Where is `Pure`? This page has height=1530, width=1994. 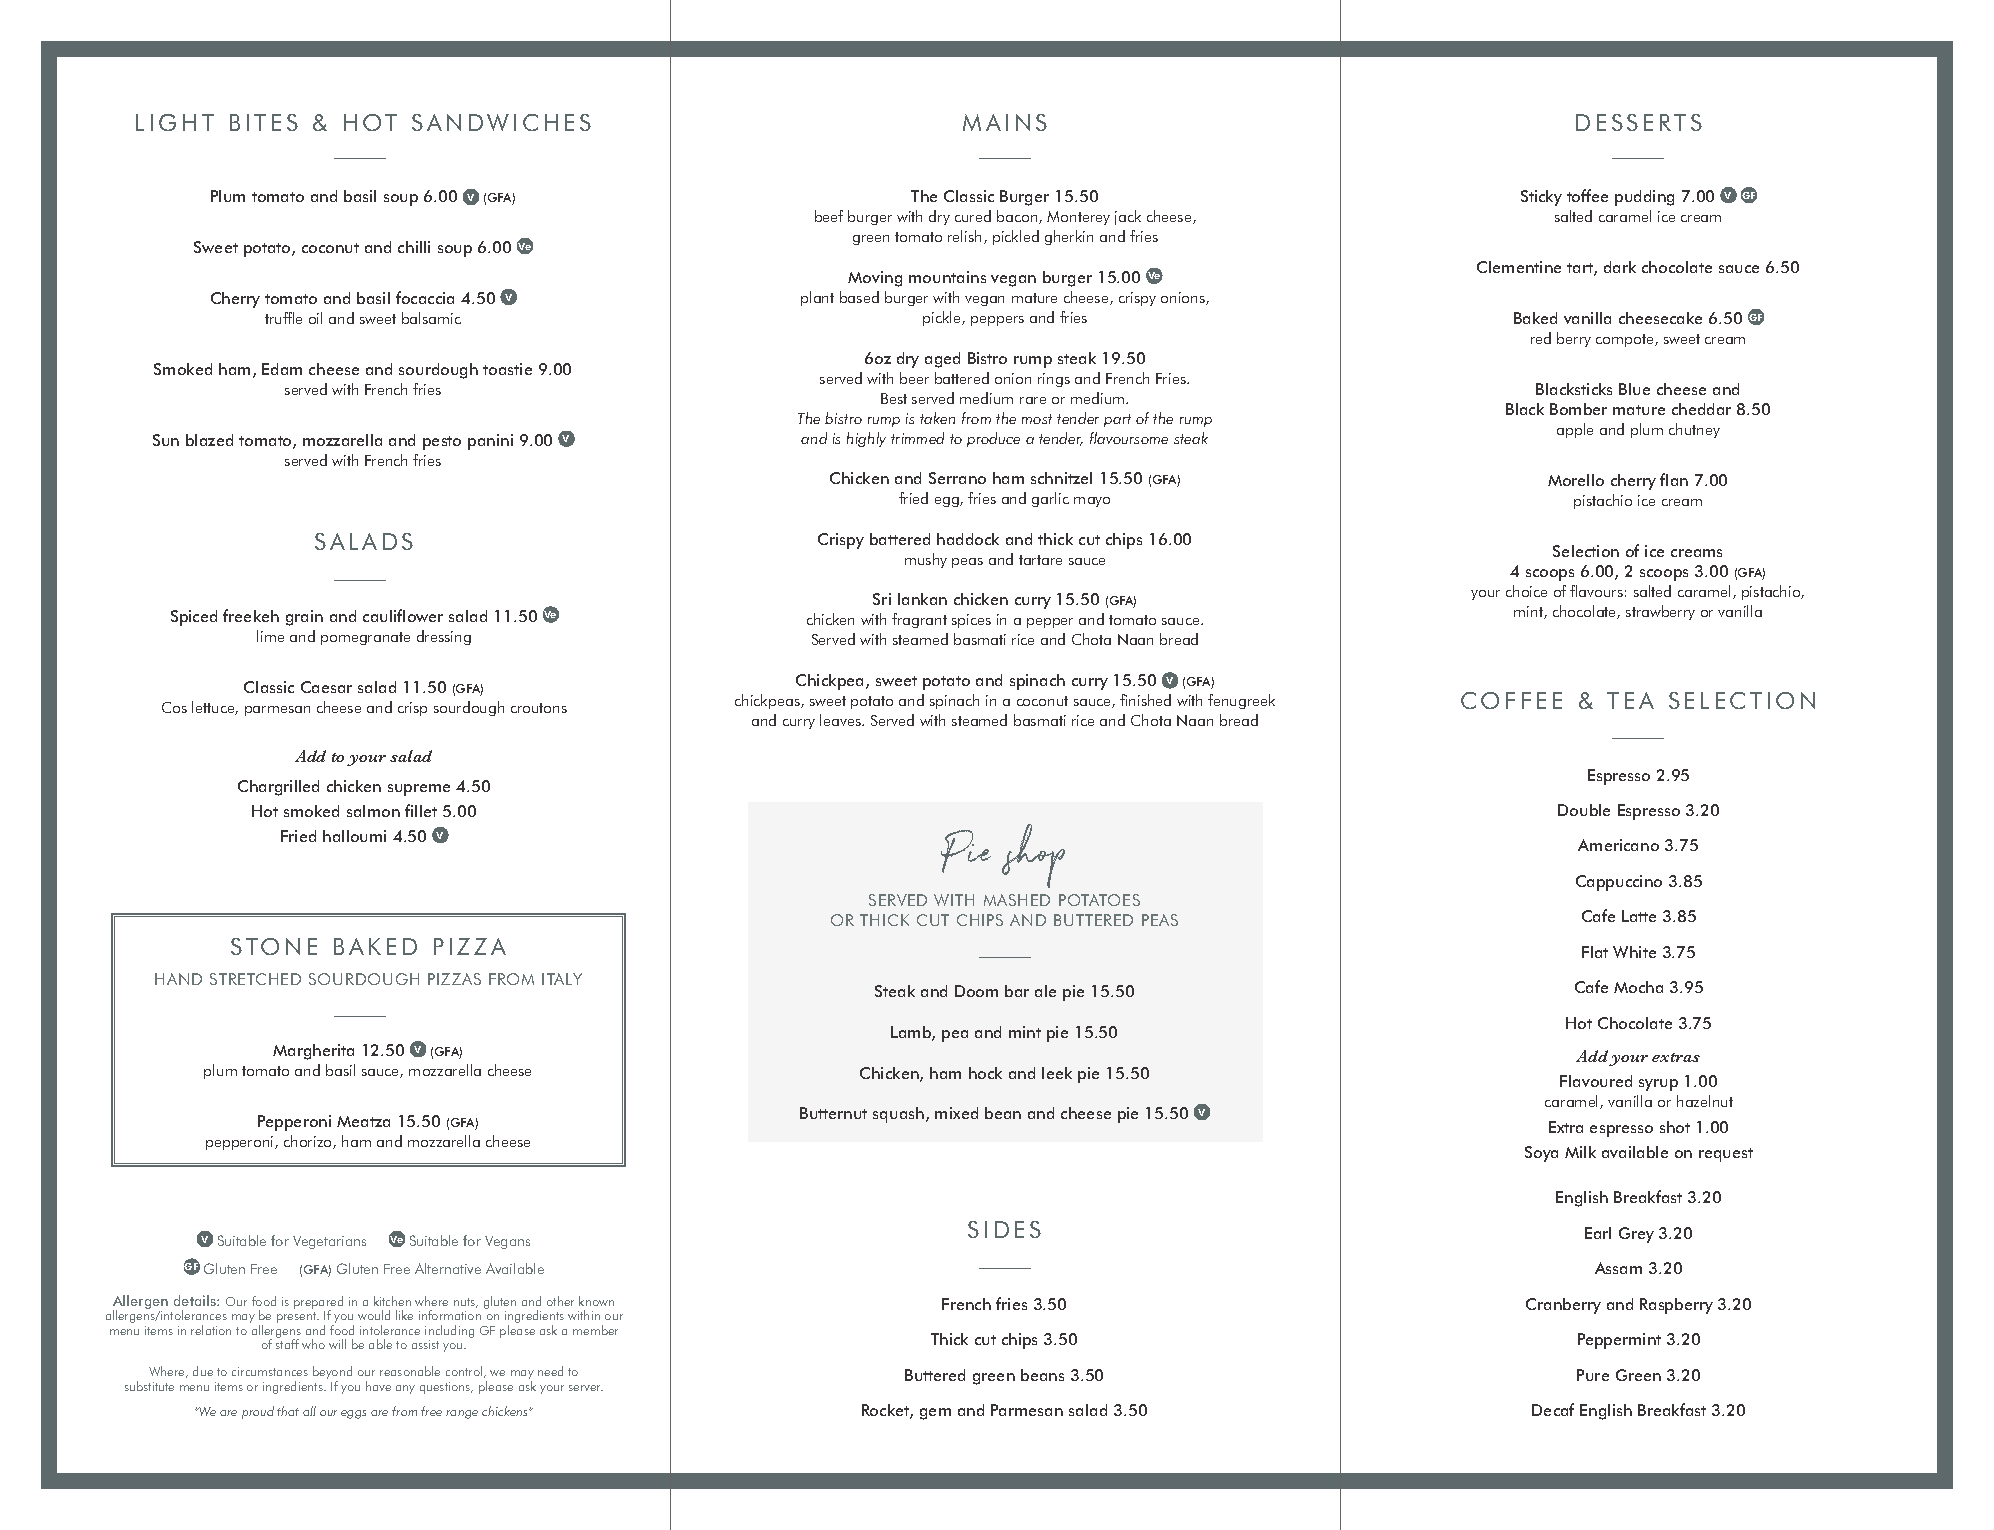
Pure is located at coordinates (1593, 1375).
